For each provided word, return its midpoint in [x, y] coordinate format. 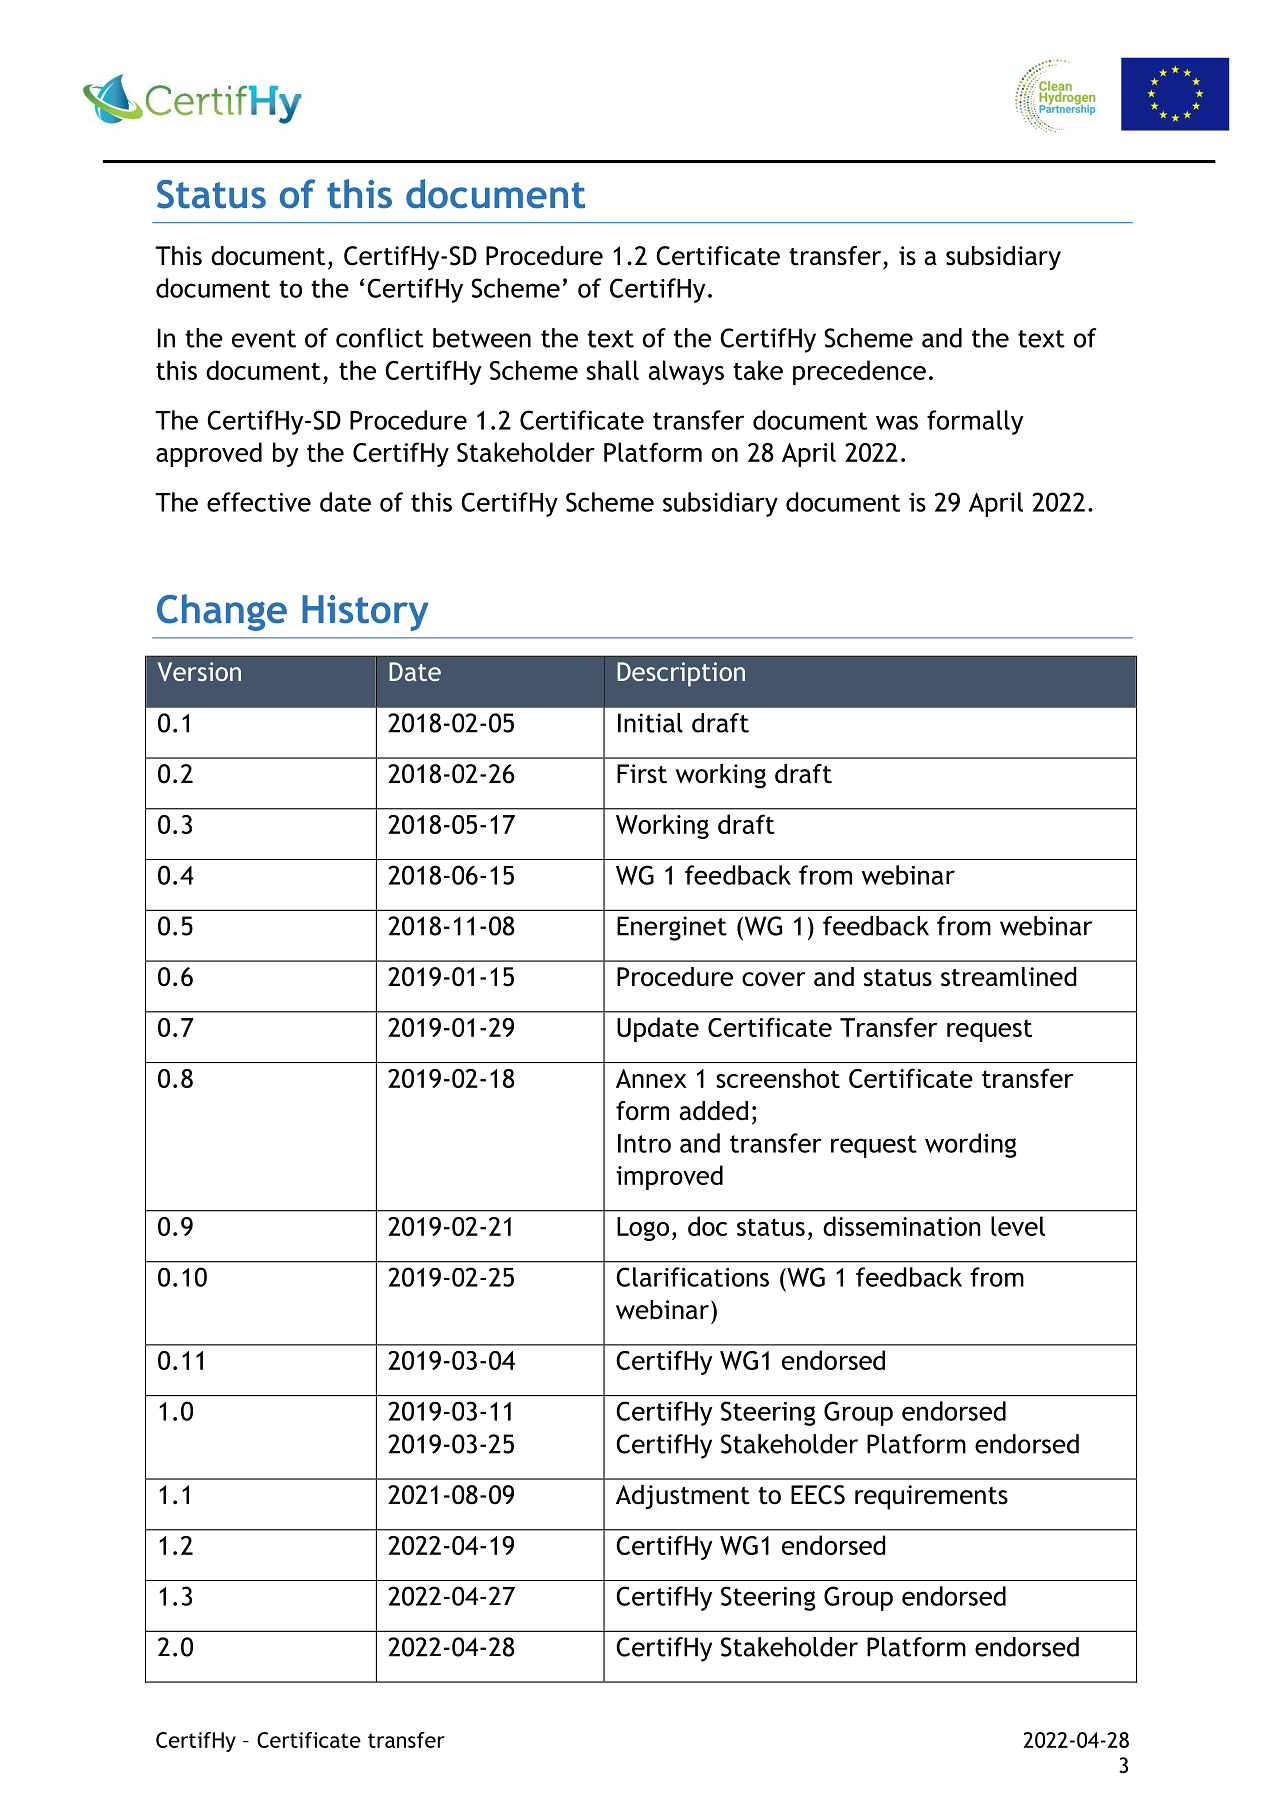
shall [613, 370]
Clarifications [692, 1277]
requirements [931, 1497]
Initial [650, 723]
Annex [651, 1078]
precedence [859, 372]
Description [681, 674]
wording [971, 1145]
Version [199, 671]
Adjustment [683, 1497]
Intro [644, 1143]
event [264, 339]
